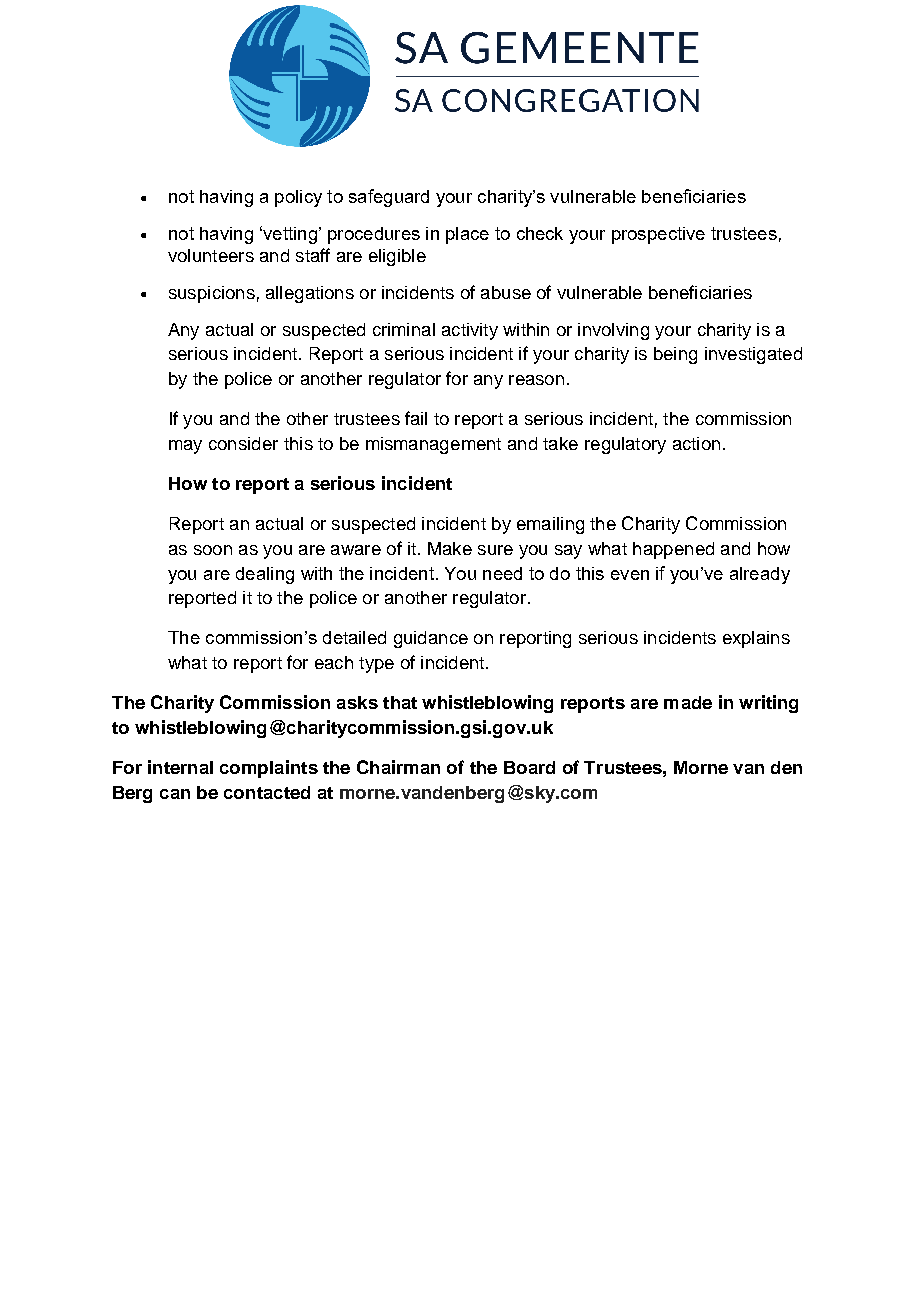 This document has height=1308, width=924. What do you see at coordinates (416, 418) in the document?
I see `fail` at bounding box center [416, 418].
